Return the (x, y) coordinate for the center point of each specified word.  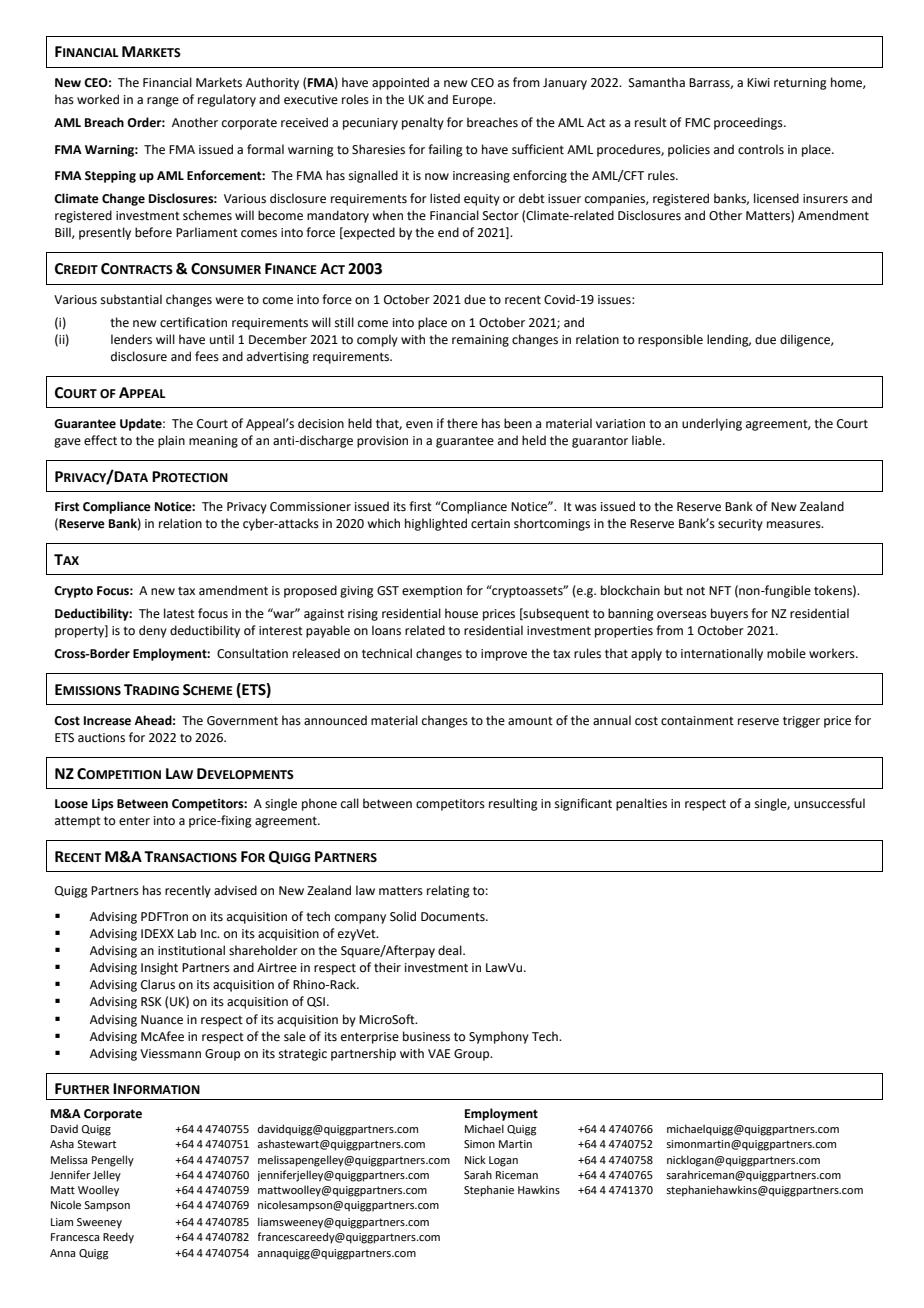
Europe (474, 101)
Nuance (162, 1020)
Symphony (499, 1037)
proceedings (749, 123)
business (426, 1036)
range (163, 102)
